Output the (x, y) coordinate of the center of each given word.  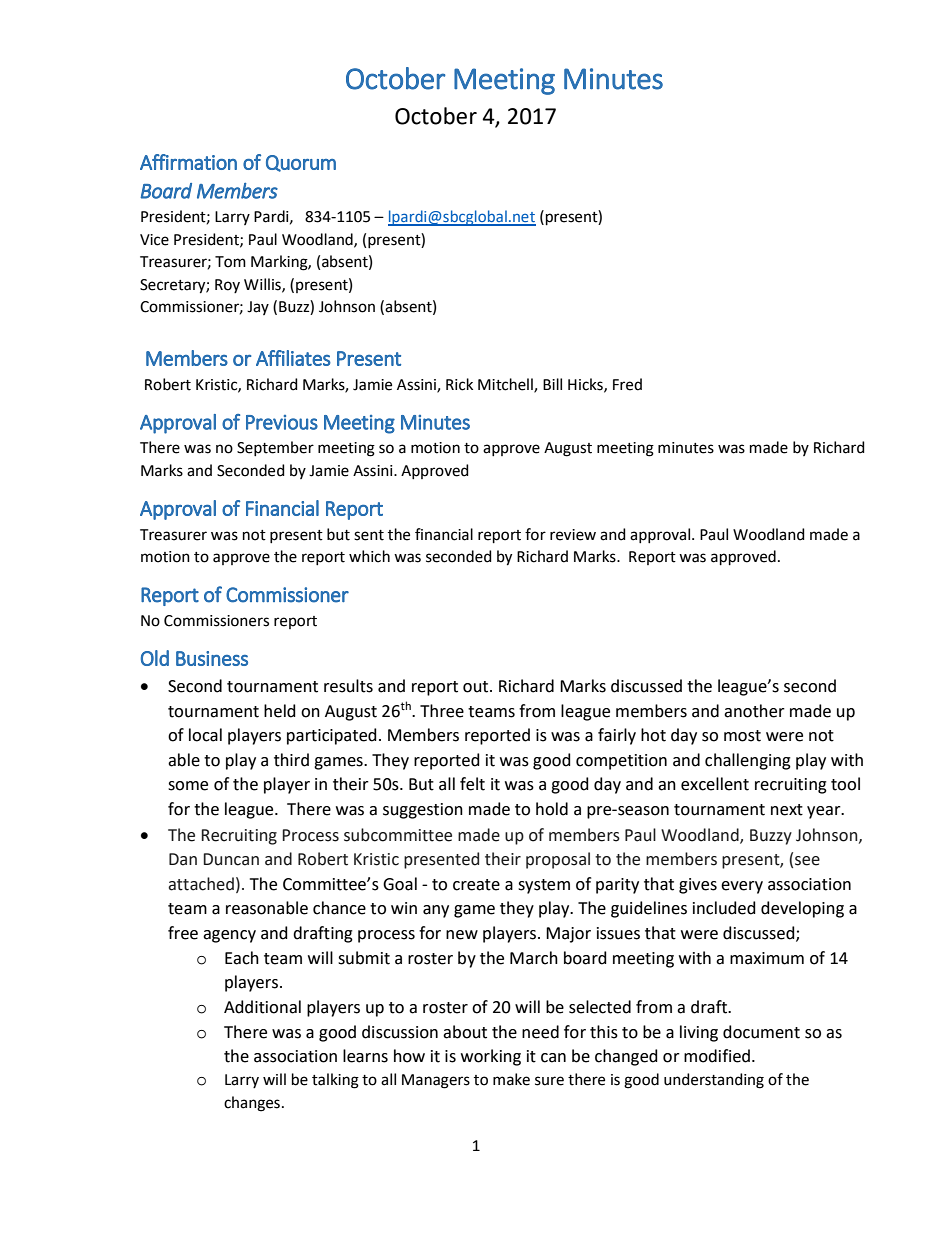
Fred (627, 384)
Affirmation (188, 162)
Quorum (301, 163)
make (511, 1079)
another (754, 711)
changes (252, 1104)
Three (442, 711)
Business (212, 658)
